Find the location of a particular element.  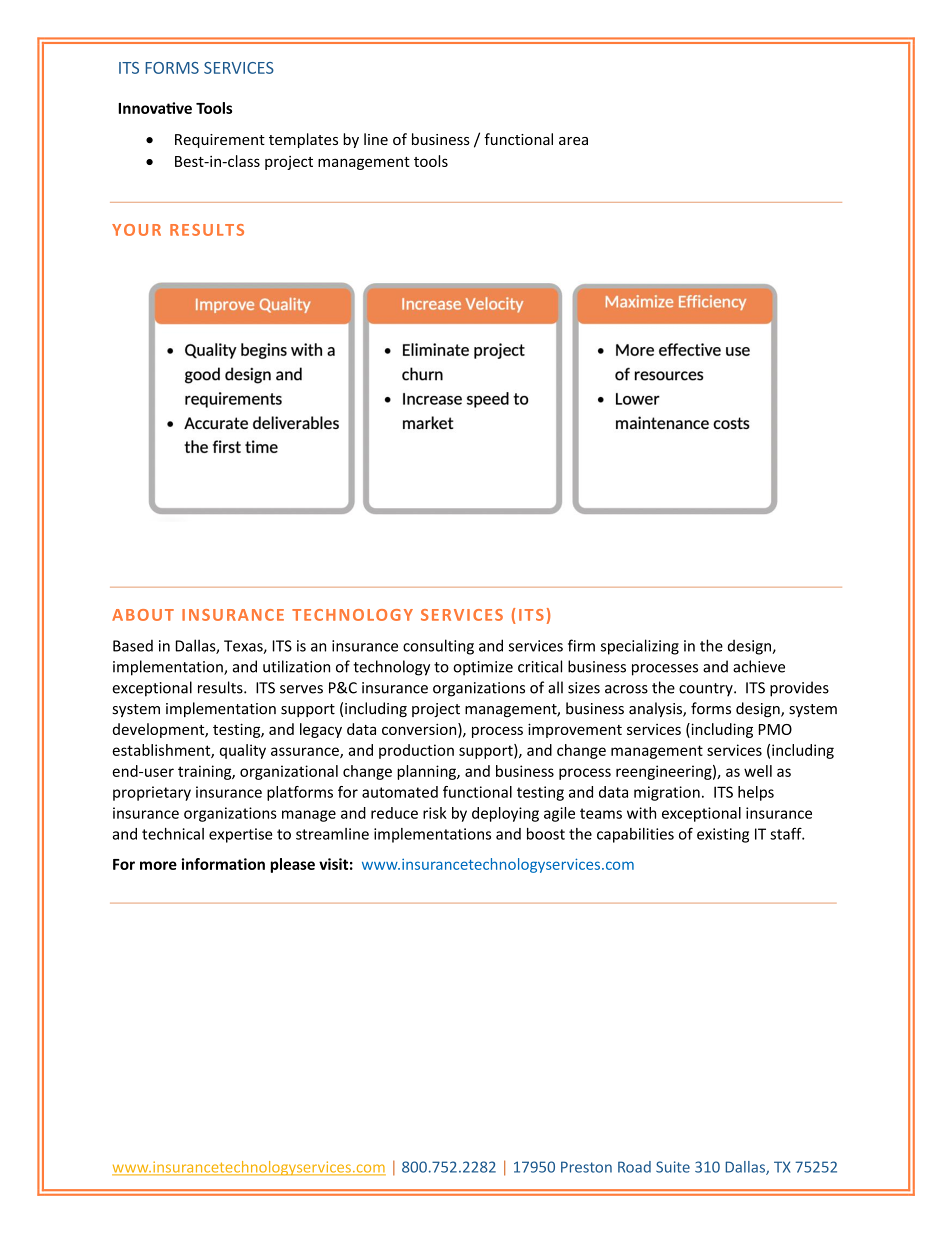

risk is located at coordinates (435, 813).
